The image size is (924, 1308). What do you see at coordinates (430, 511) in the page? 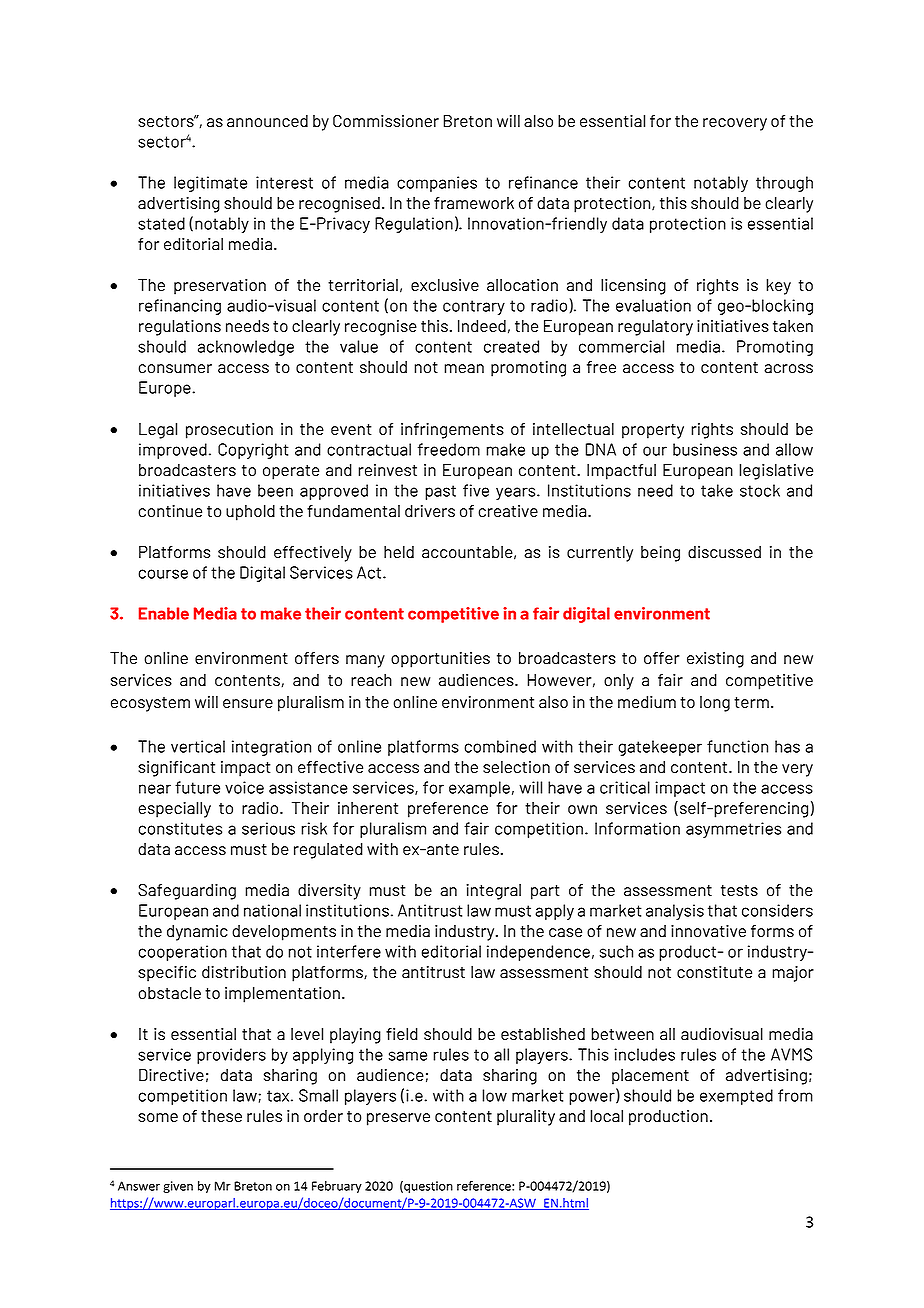
I see `drivers` at bounding box center [430, 511].
